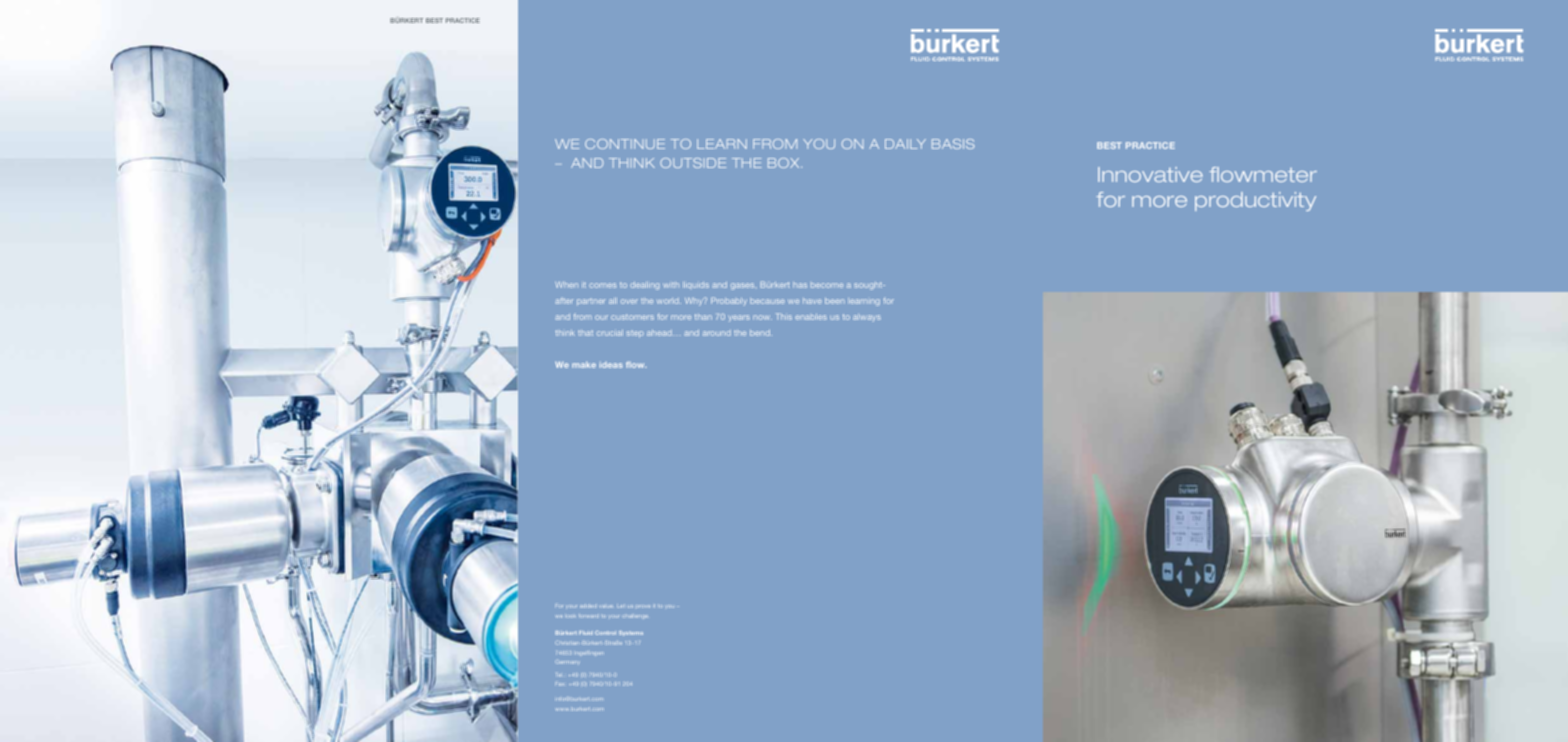  What do you see at coordinates (644, 286) in the document?
I see `dealing` at bounding box center [644, 286].
